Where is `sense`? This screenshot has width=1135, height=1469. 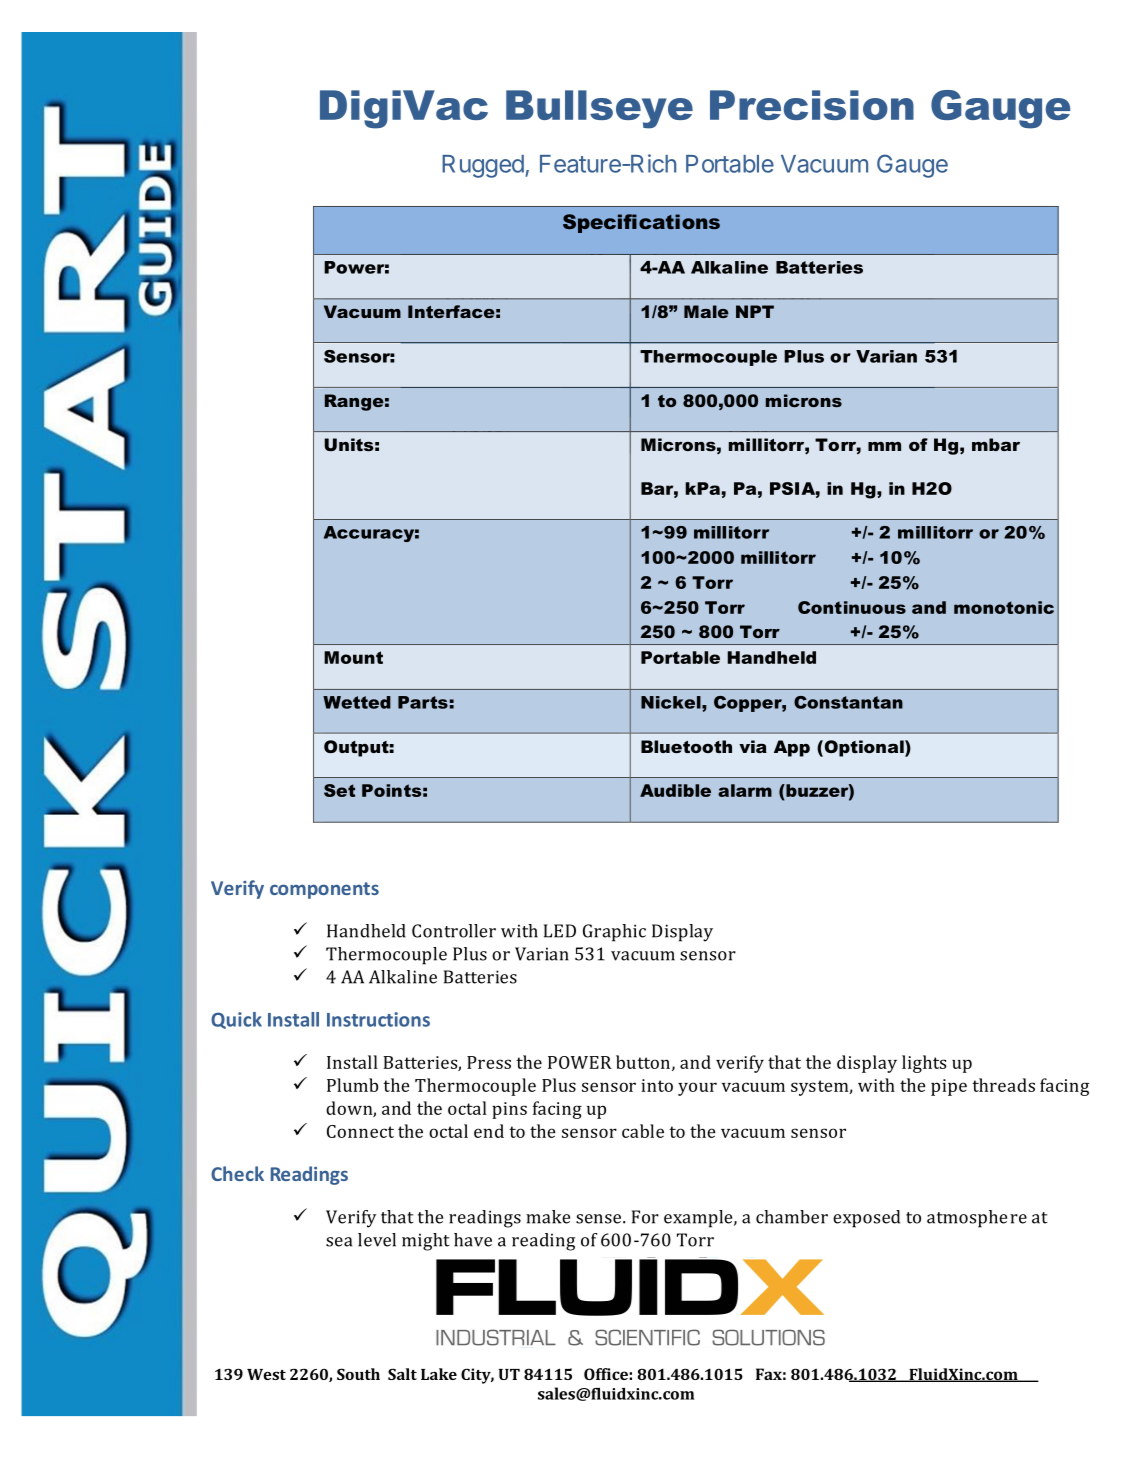
sense is located at coordinates (600, 1219).
